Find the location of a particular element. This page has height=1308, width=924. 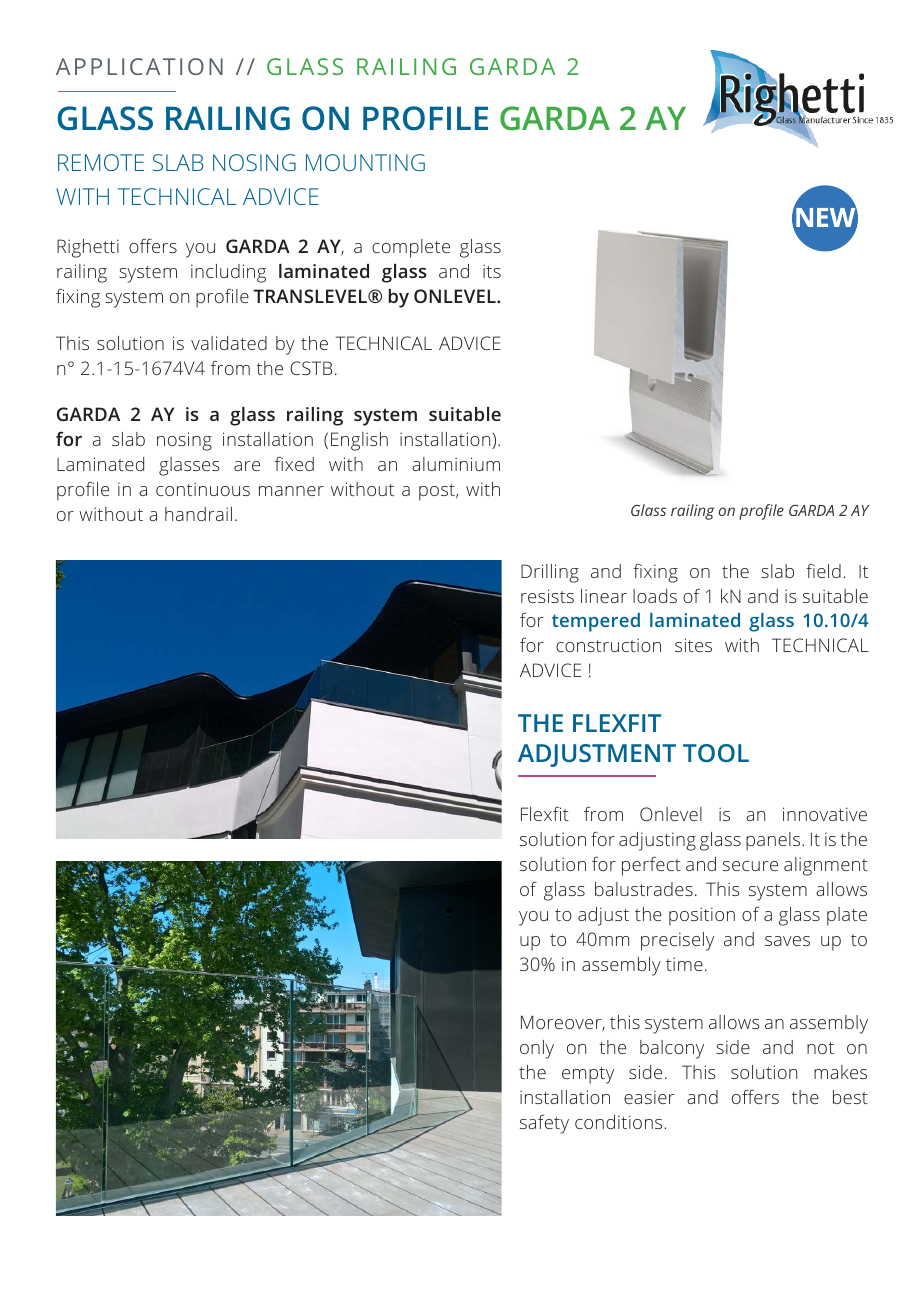

continuous is located at coordinates (203, 489).
